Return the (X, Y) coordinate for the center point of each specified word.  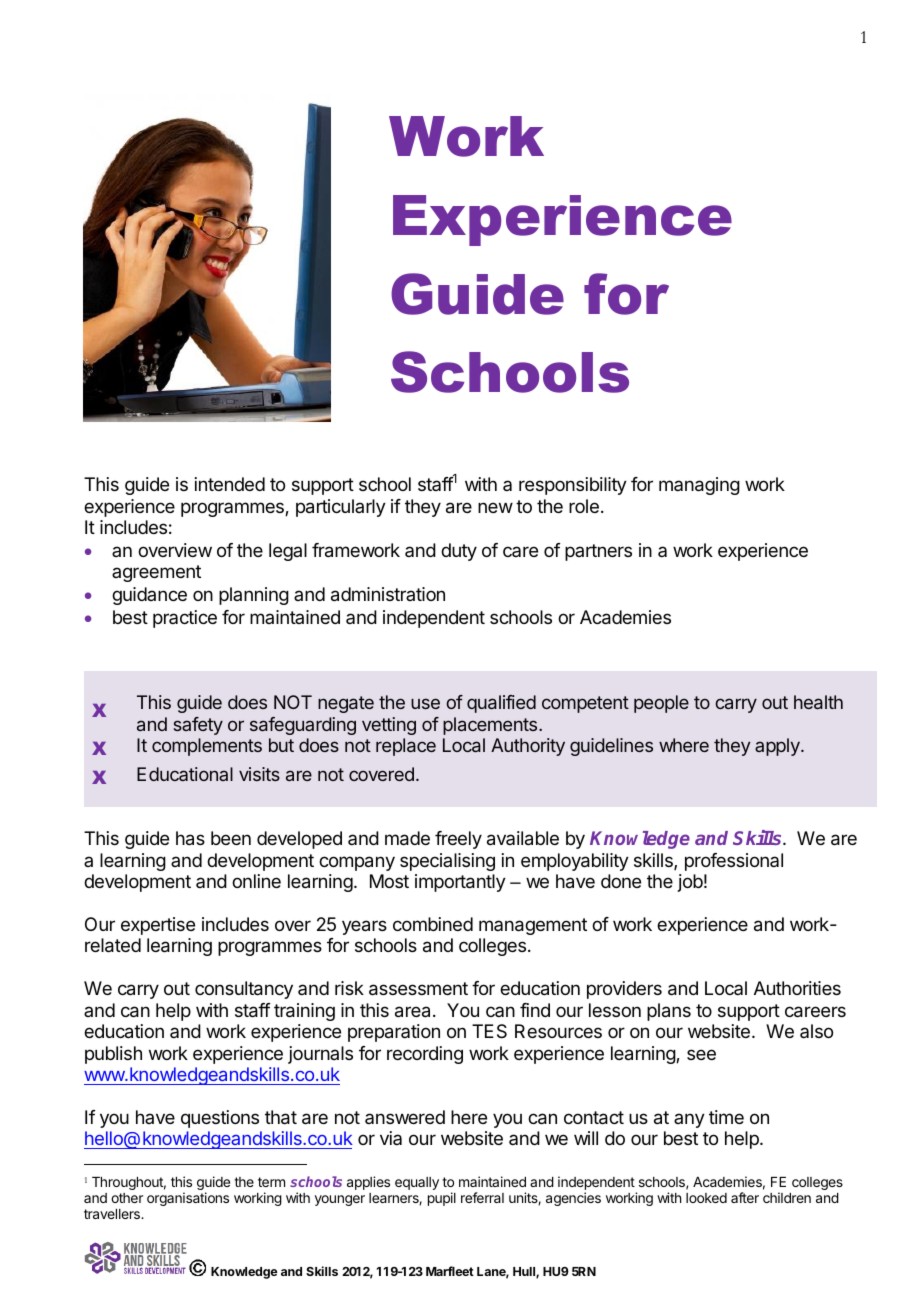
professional (734, 862)
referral (482, 1197)
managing (699, 486)
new (495, 507)
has (190, 838)
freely (458, 840)
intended (230, 484)
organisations (188, 1199)
